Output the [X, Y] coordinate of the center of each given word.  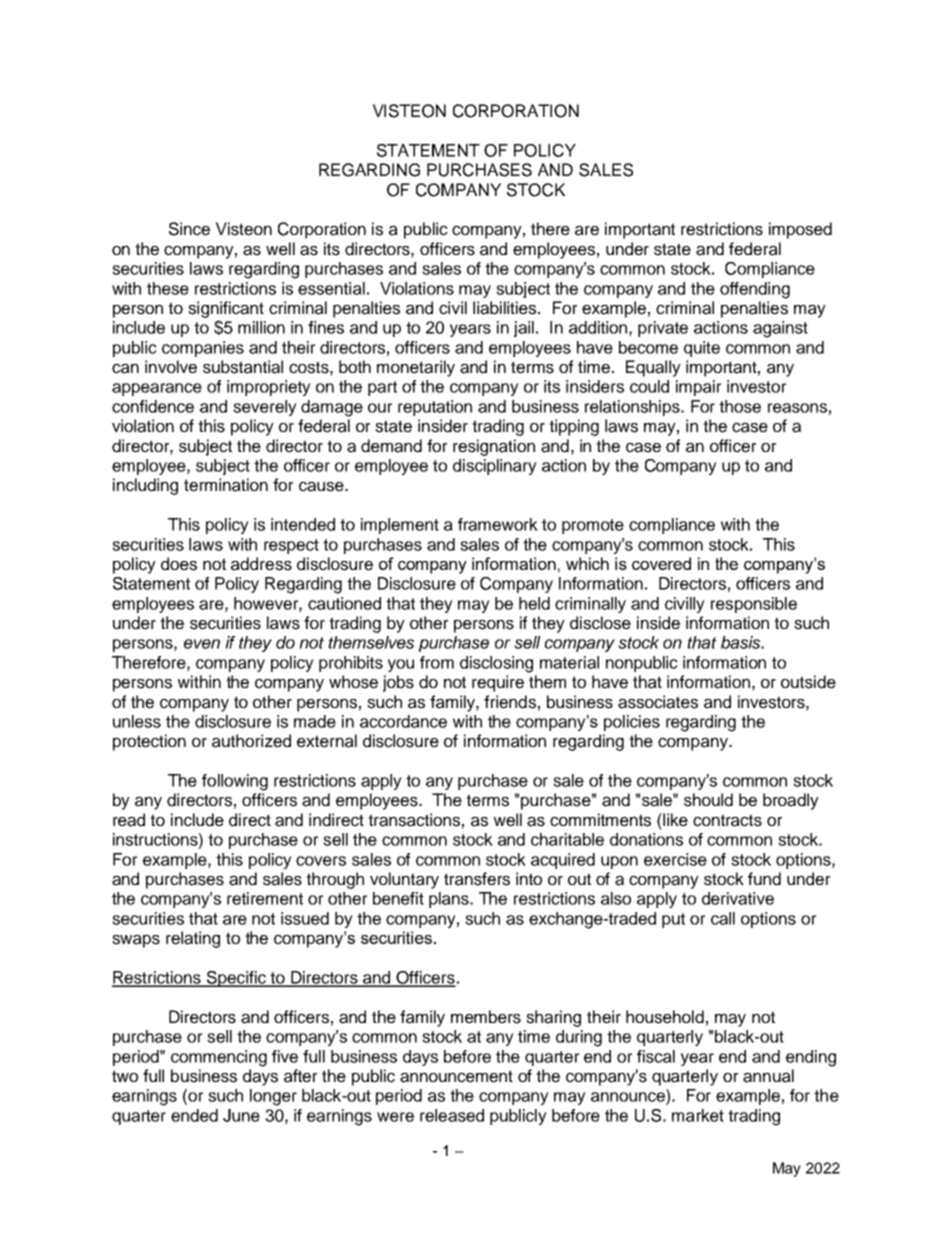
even [202, 644]
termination [226, 485]
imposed [800, 230]
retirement [265, 898]
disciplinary [495, 467]
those [740, 406]
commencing [219, 1058]
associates [658, 702]
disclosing [496, 664]
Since [189, 229]
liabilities [506, 308]
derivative [738, 898]
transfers [477, 879]
